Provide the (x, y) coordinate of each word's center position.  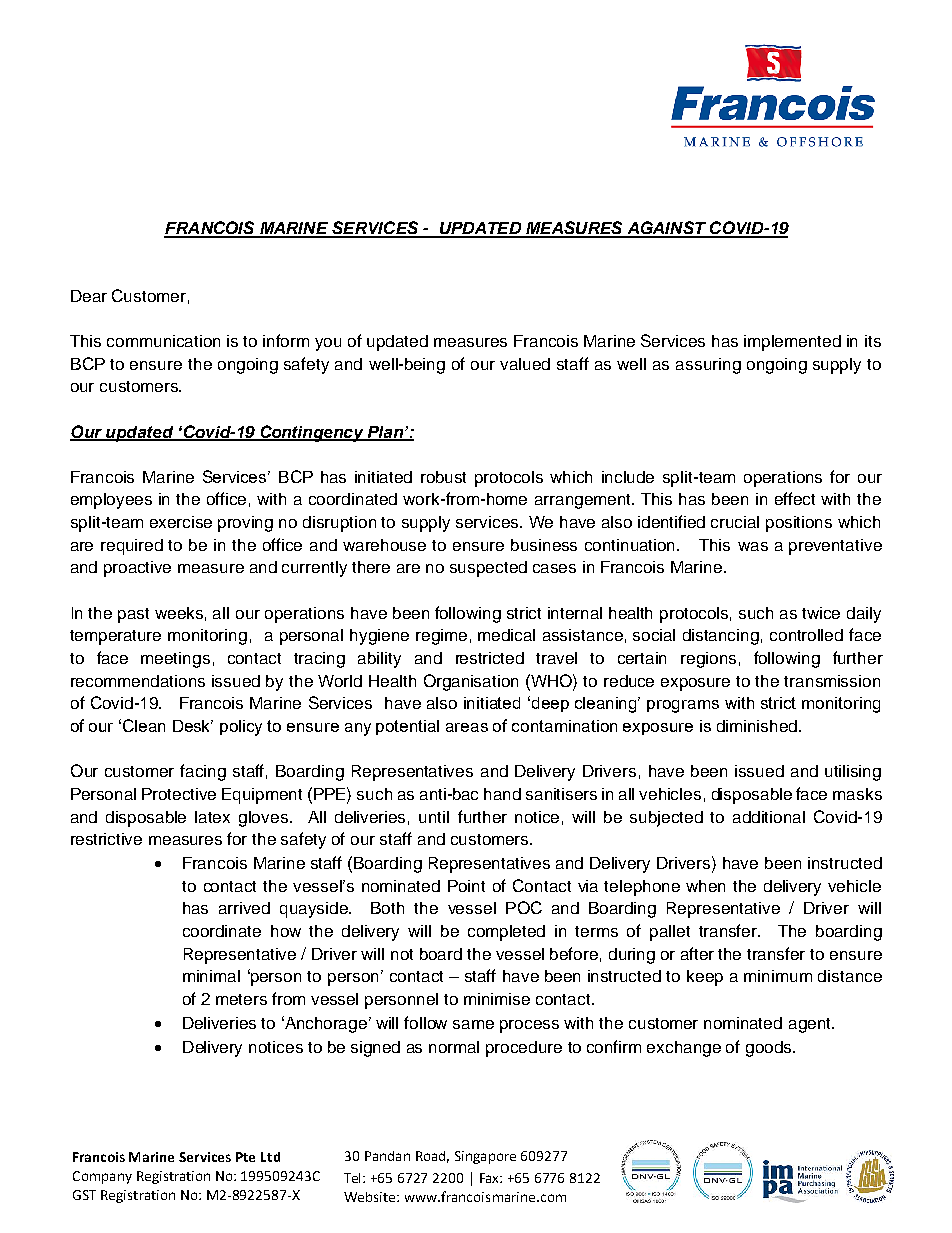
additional (769, 817)
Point (466, 886)
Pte (245, 1157)
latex (212, 817)
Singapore (485, 1157)
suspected (488, 569)
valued (525, 364)
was (753, 546)
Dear (89, 296)
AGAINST (666, 229)
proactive (137, 569)
